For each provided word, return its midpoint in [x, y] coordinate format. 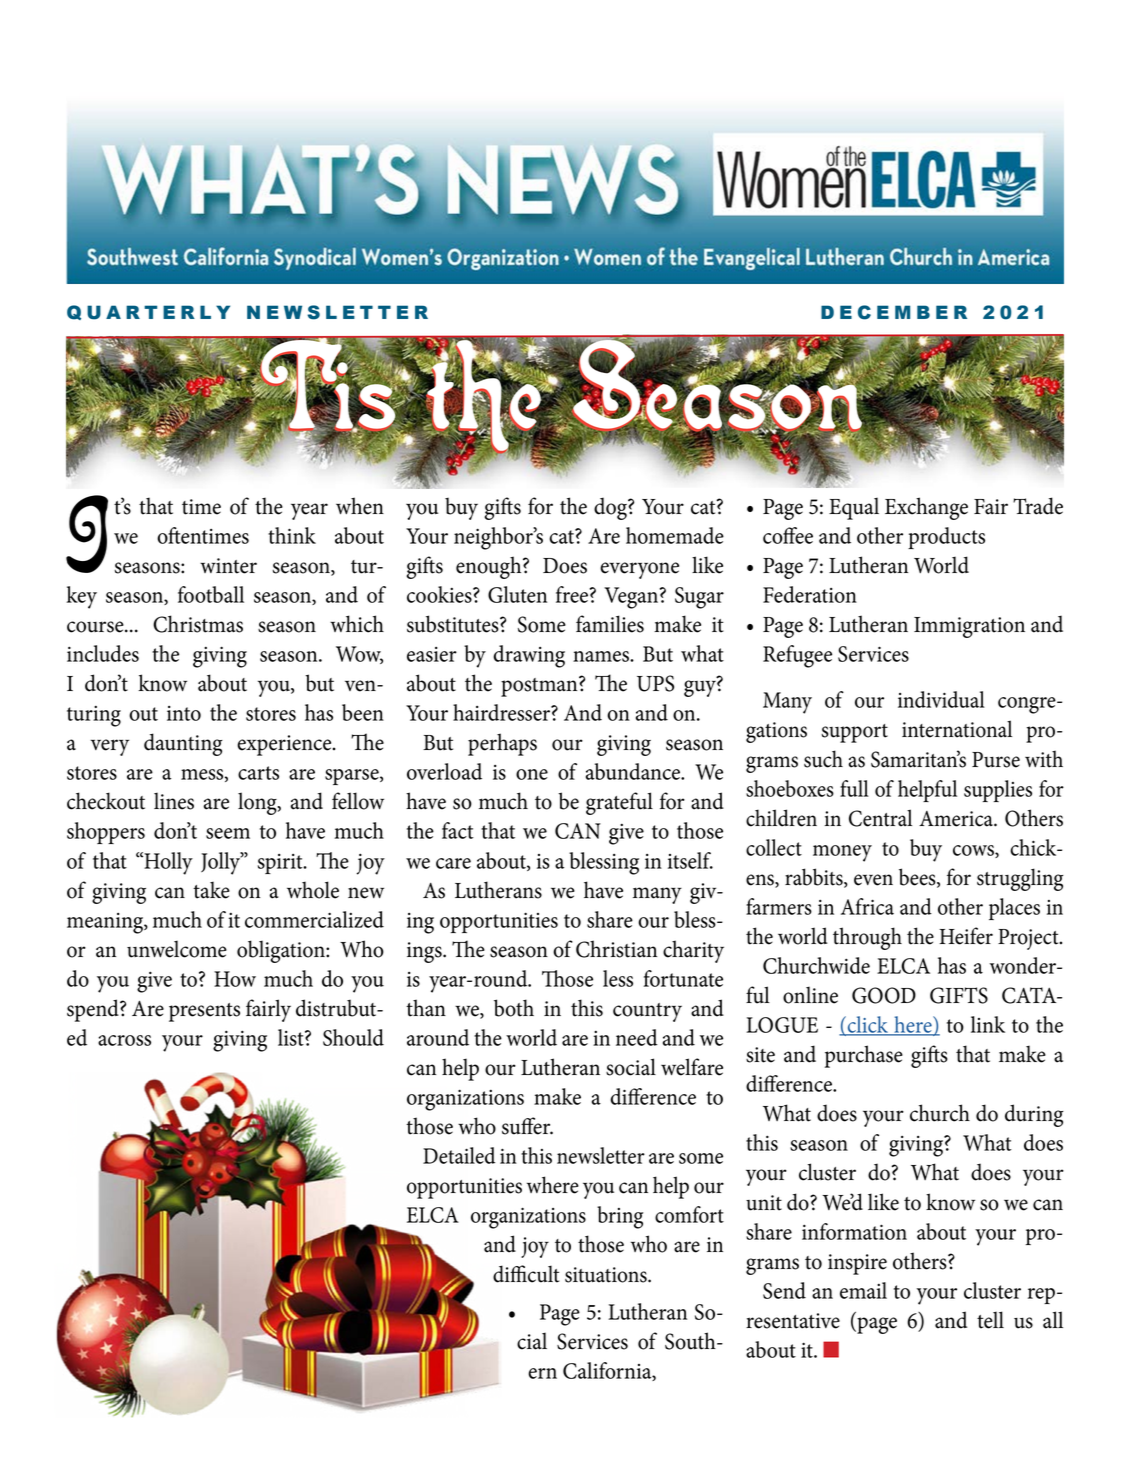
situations [607, 1275]
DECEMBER [894, 312]
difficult [526, 1274]
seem [228, 833]
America [957, 819]
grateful [619, 803]
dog [611, 508]
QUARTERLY [148, 312]
